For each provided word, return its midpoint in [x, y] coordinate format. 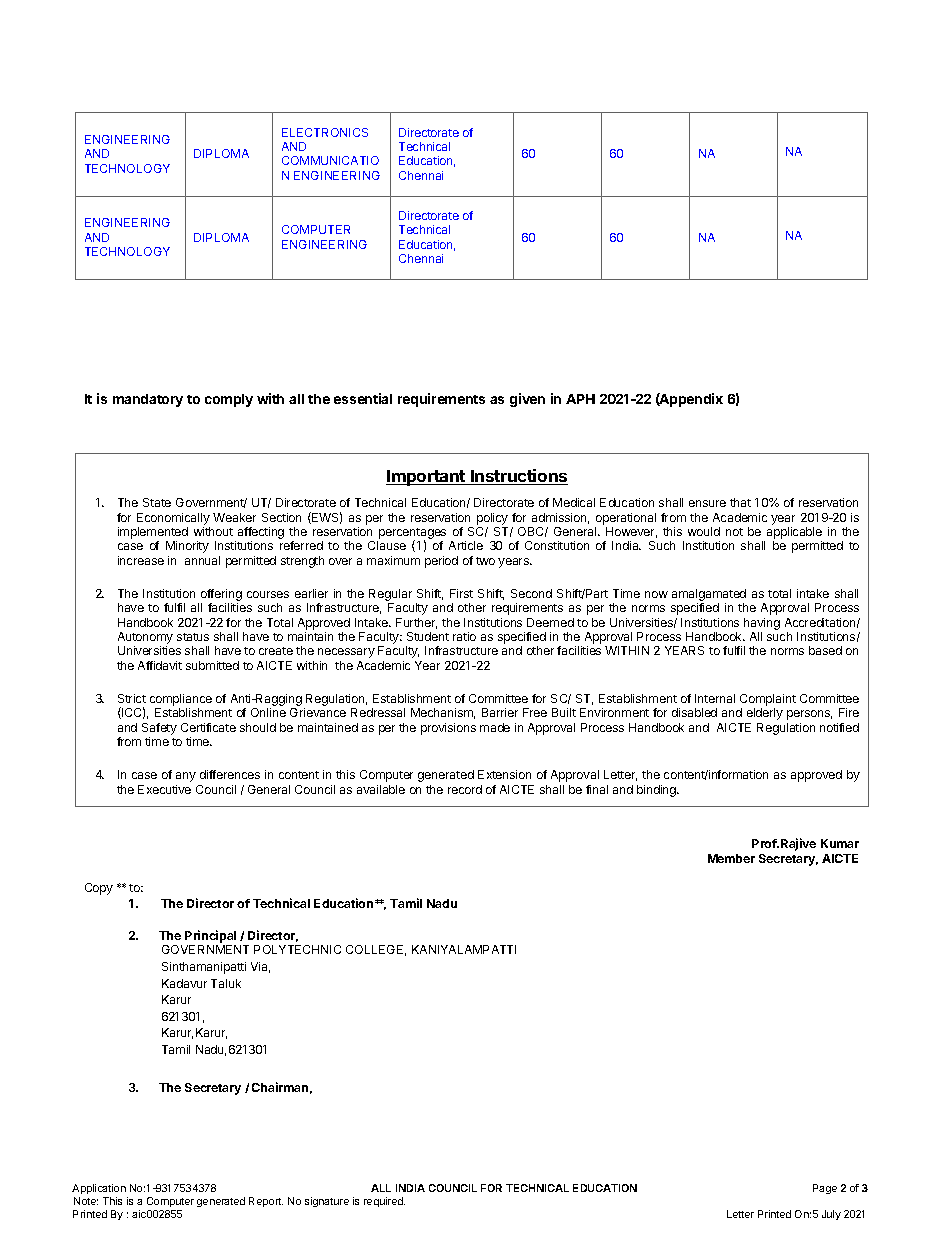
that [740, 502]
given [527, 400]
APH [580, 399]
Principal [210, 938]
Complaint [768, 701]
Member [731, 858]
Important [426, 478]
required [384, 1202]
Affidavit [160, 665]
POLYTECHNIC [297, 949]
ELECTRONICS [325, 132]
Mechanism [443, 713]
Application [99, 1189]
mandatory [148, 400]
